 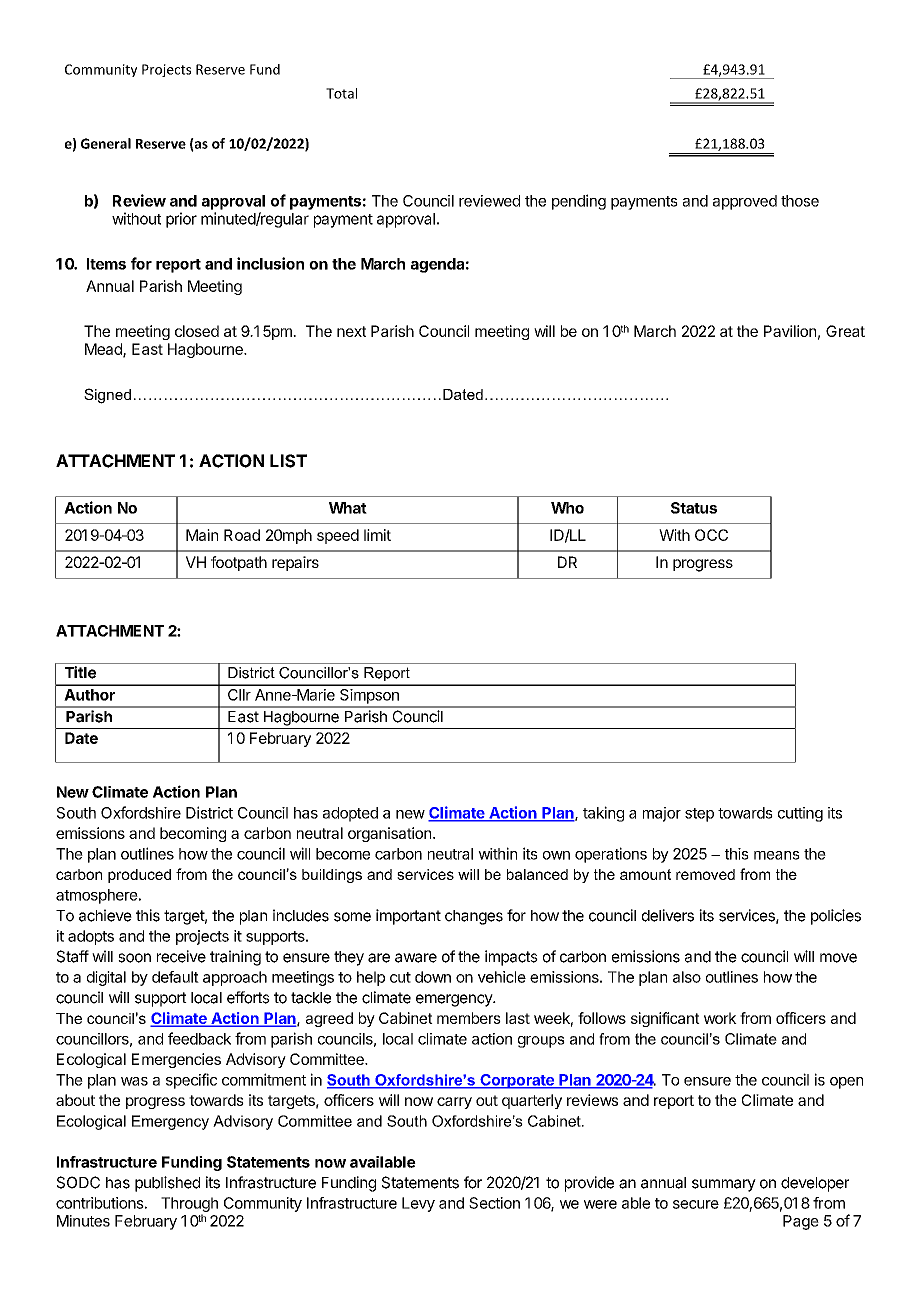 I want to click on Title, so click(x=80, y=672).
